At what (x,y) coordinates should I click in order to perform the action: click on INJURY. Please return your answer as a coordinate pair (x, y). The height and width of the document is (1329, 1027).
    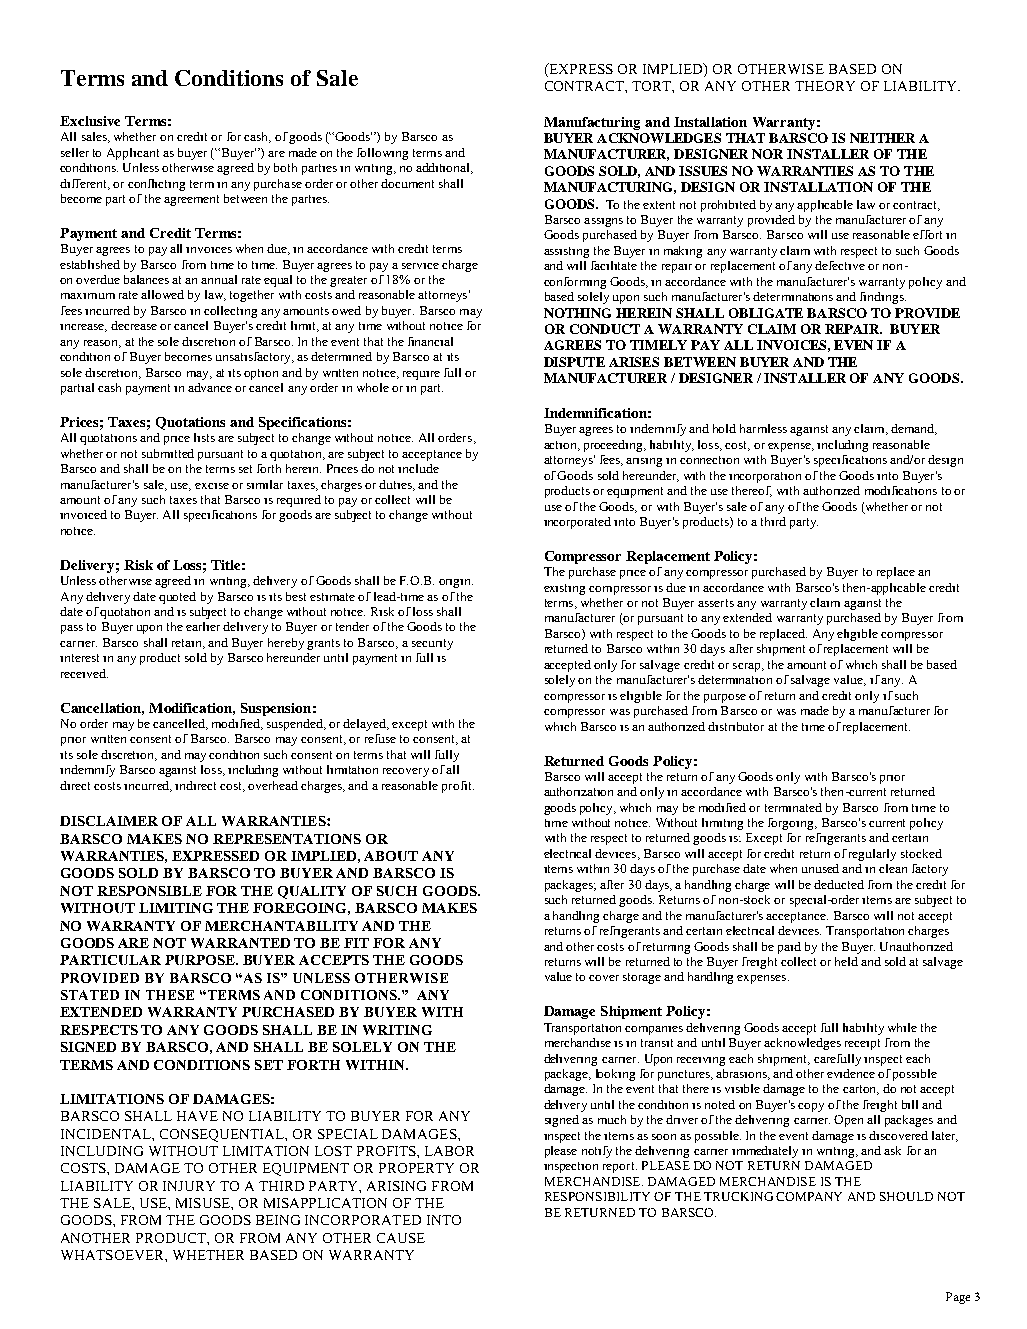
    Looking at the image, I should click on (189, 1186).
